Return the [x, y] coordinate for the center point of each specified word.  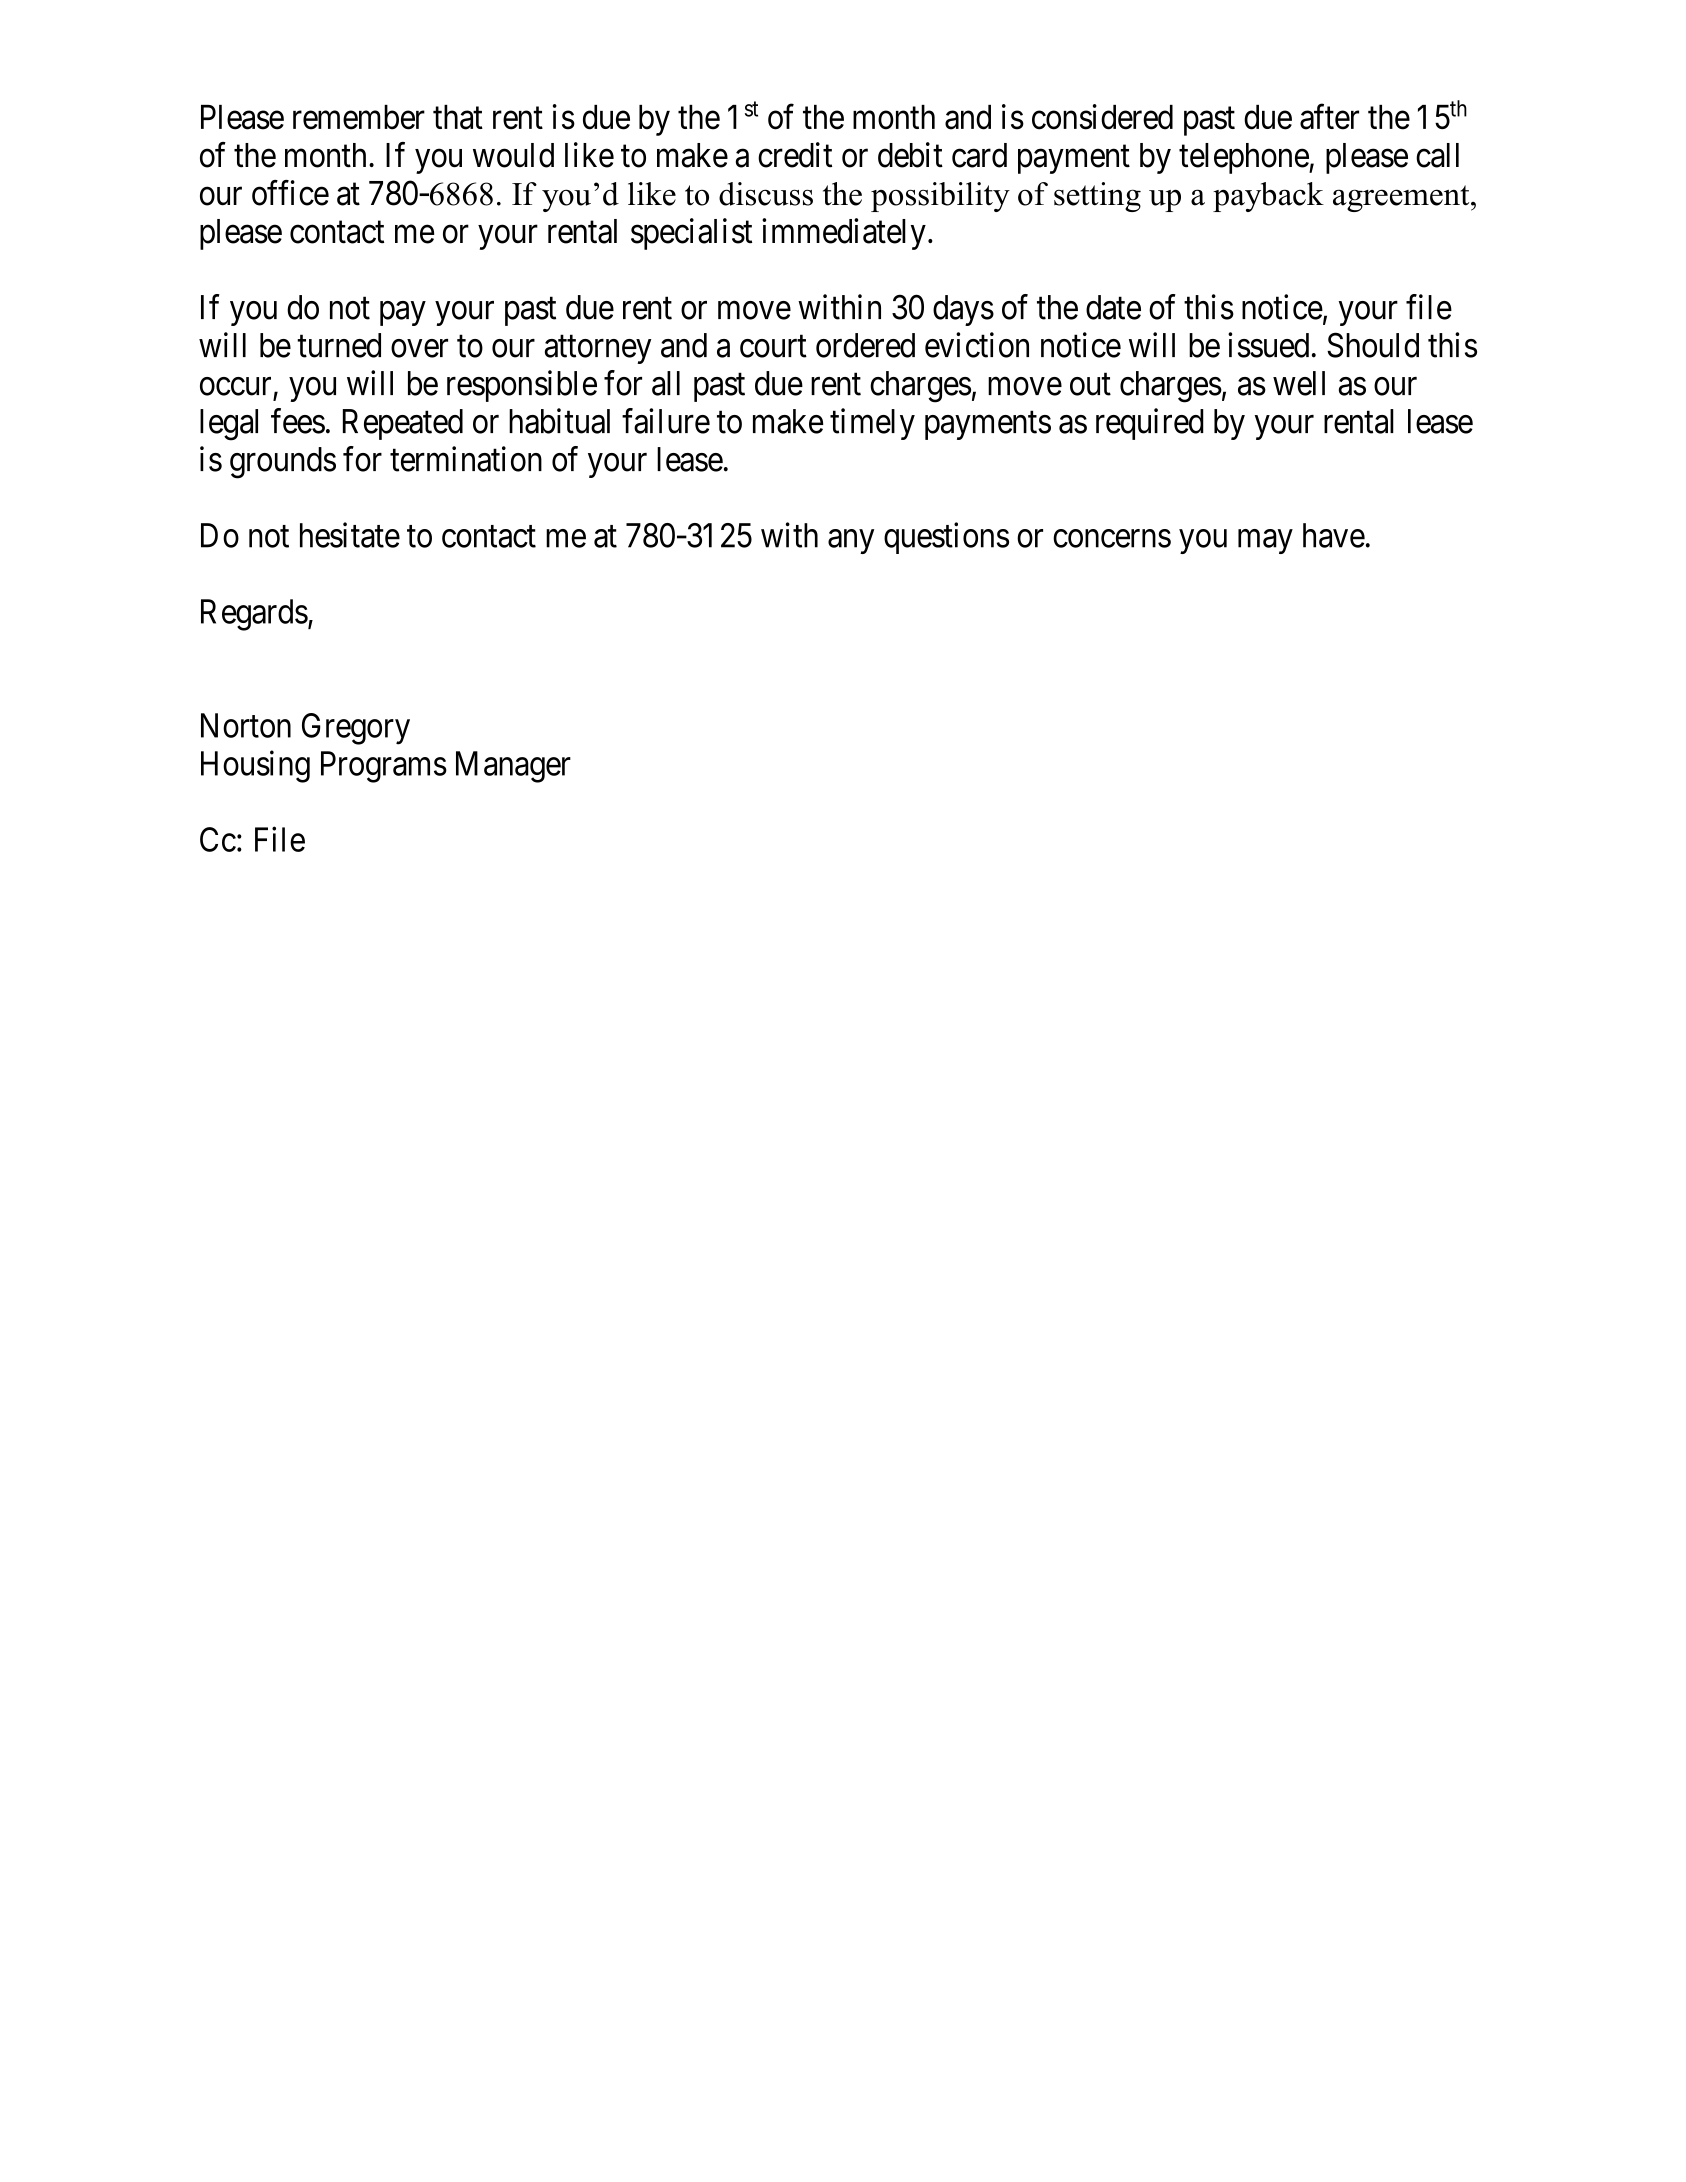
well [1299, 383]
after [1329, 117]
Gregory [356, 729]
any [851, 542]
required [1150, 424]
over [419, 348]
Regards [254, 615]
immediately [844, 234]
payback [1268, 197]
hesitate [350, 535]
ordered [865, 345]
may [1265, 542]
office [290, 193]
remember [359, 117]
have [1334, 535]
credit [795, 155]
